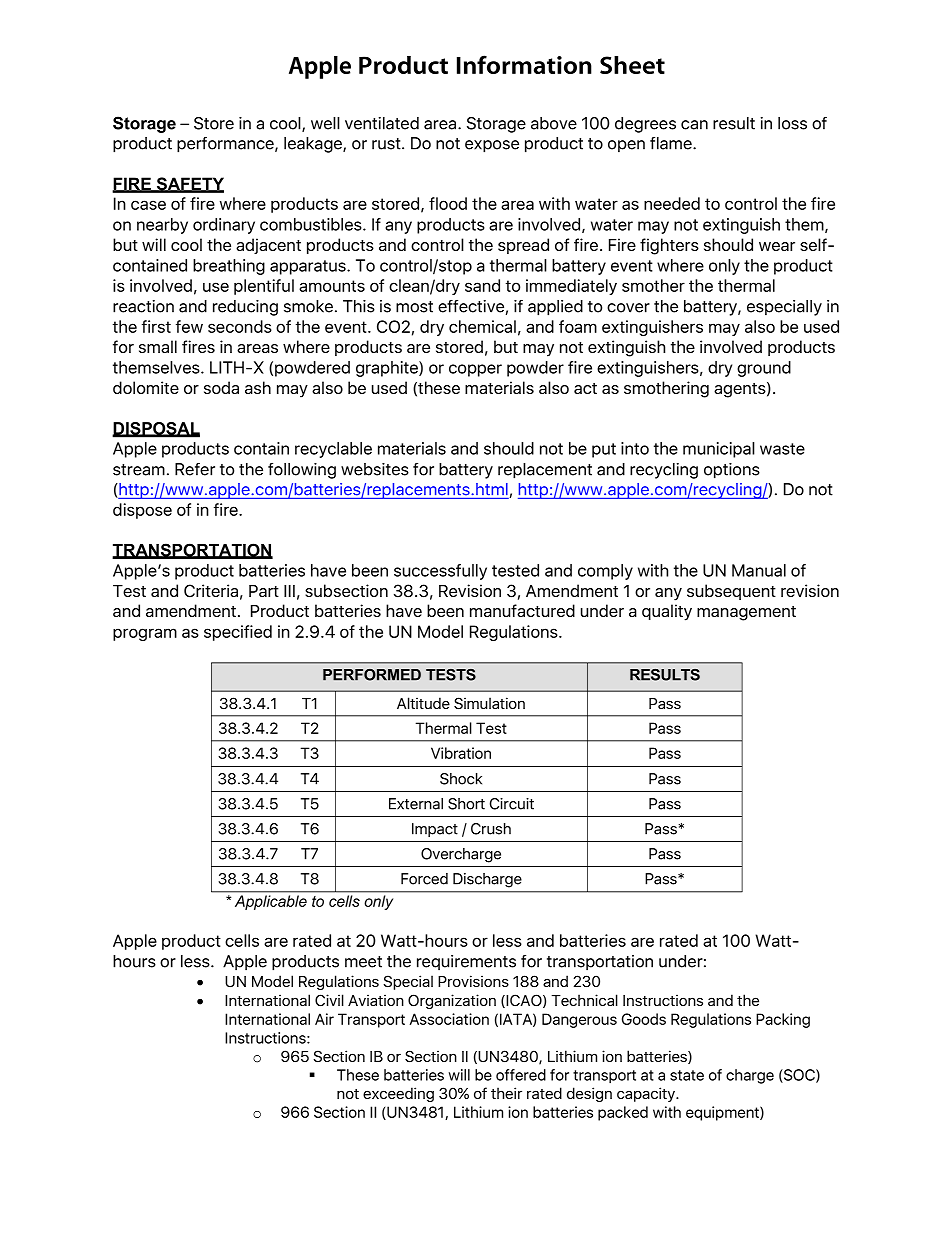 Image resolution: width=952 pixels, height=1233 pixels. Describe the element at coordinates (271, 902) in the screenshot. I see `Applicable` at that location.
